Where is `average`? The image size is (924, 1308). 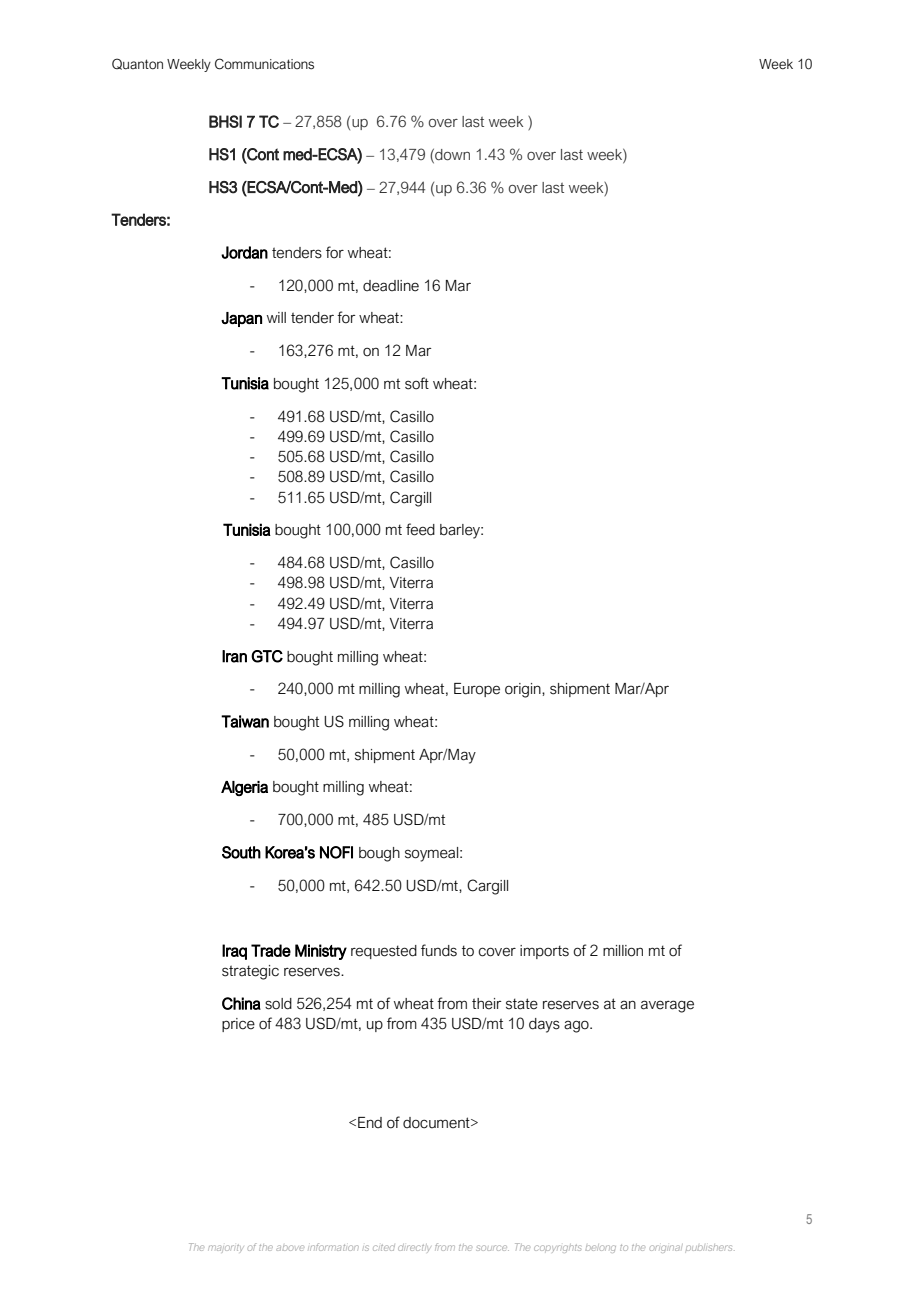
average is located at coordinates (667, 1006).
